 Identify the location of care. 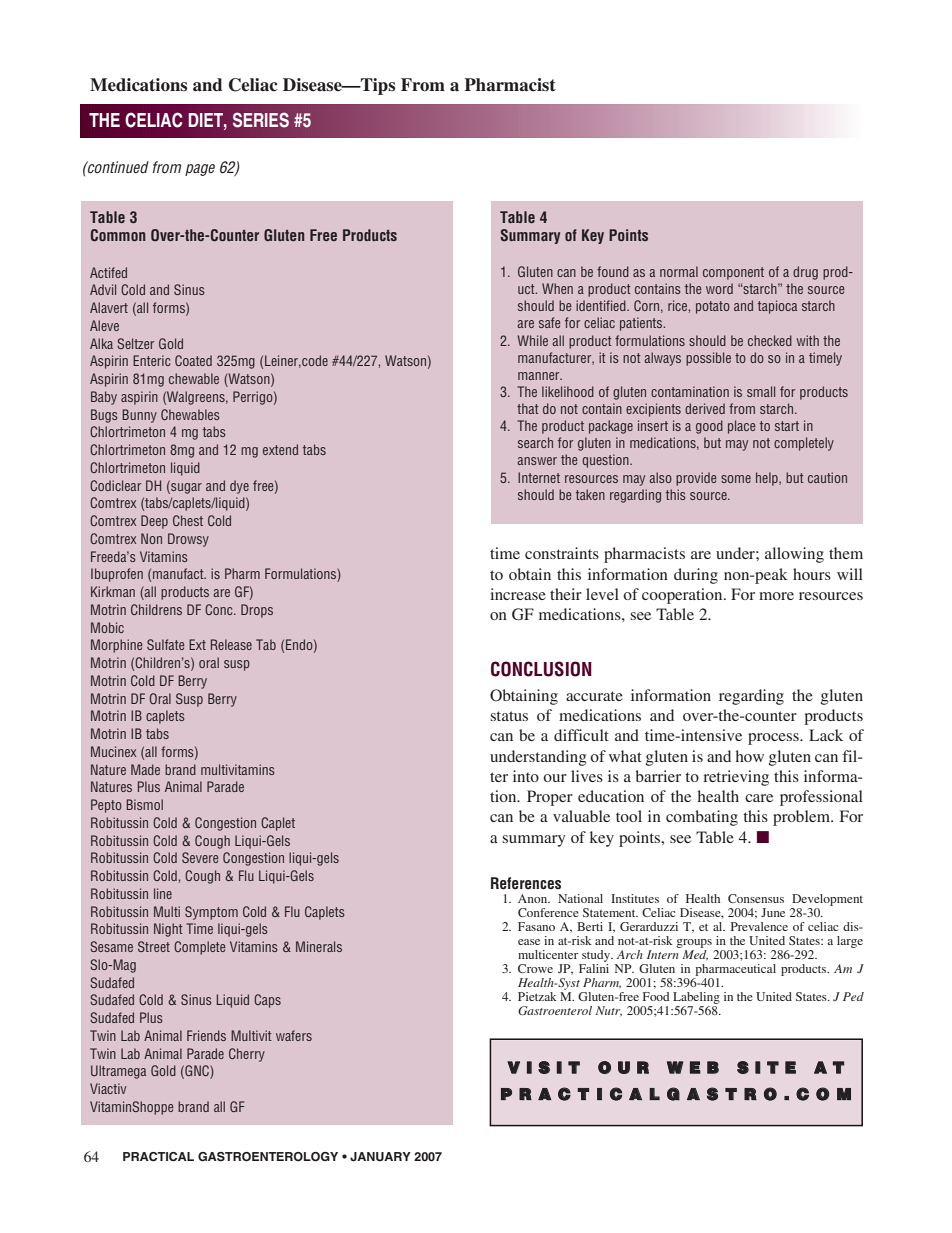
(759, 798).
